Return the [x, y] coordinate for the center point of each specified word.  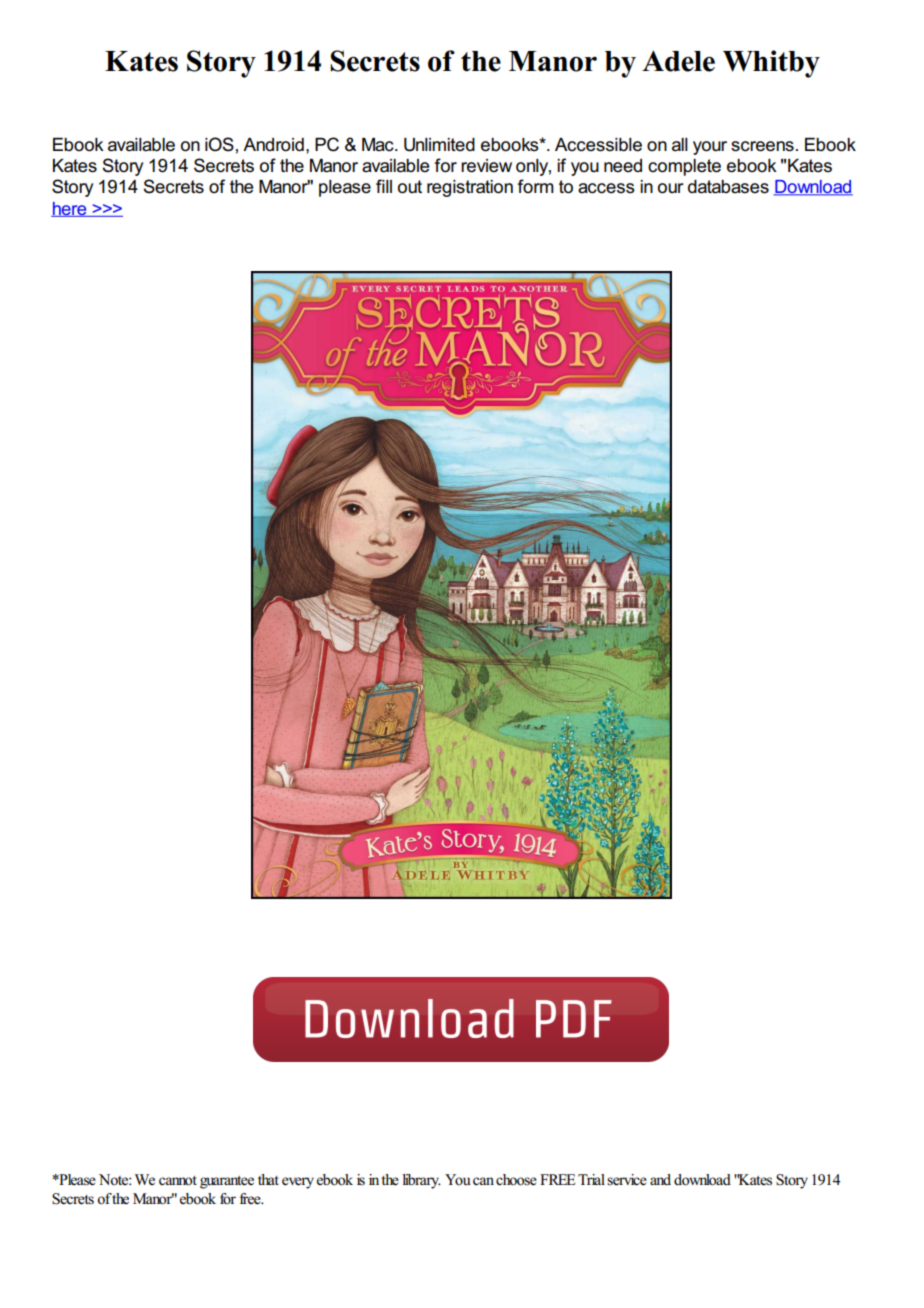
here [70, 209]
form [536, 186]
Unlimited [439, 145]
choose [516, 1180]
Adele [678, 61]
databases [728, 187]
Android [273, 145]
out [410, 187]
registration [470, 188]
